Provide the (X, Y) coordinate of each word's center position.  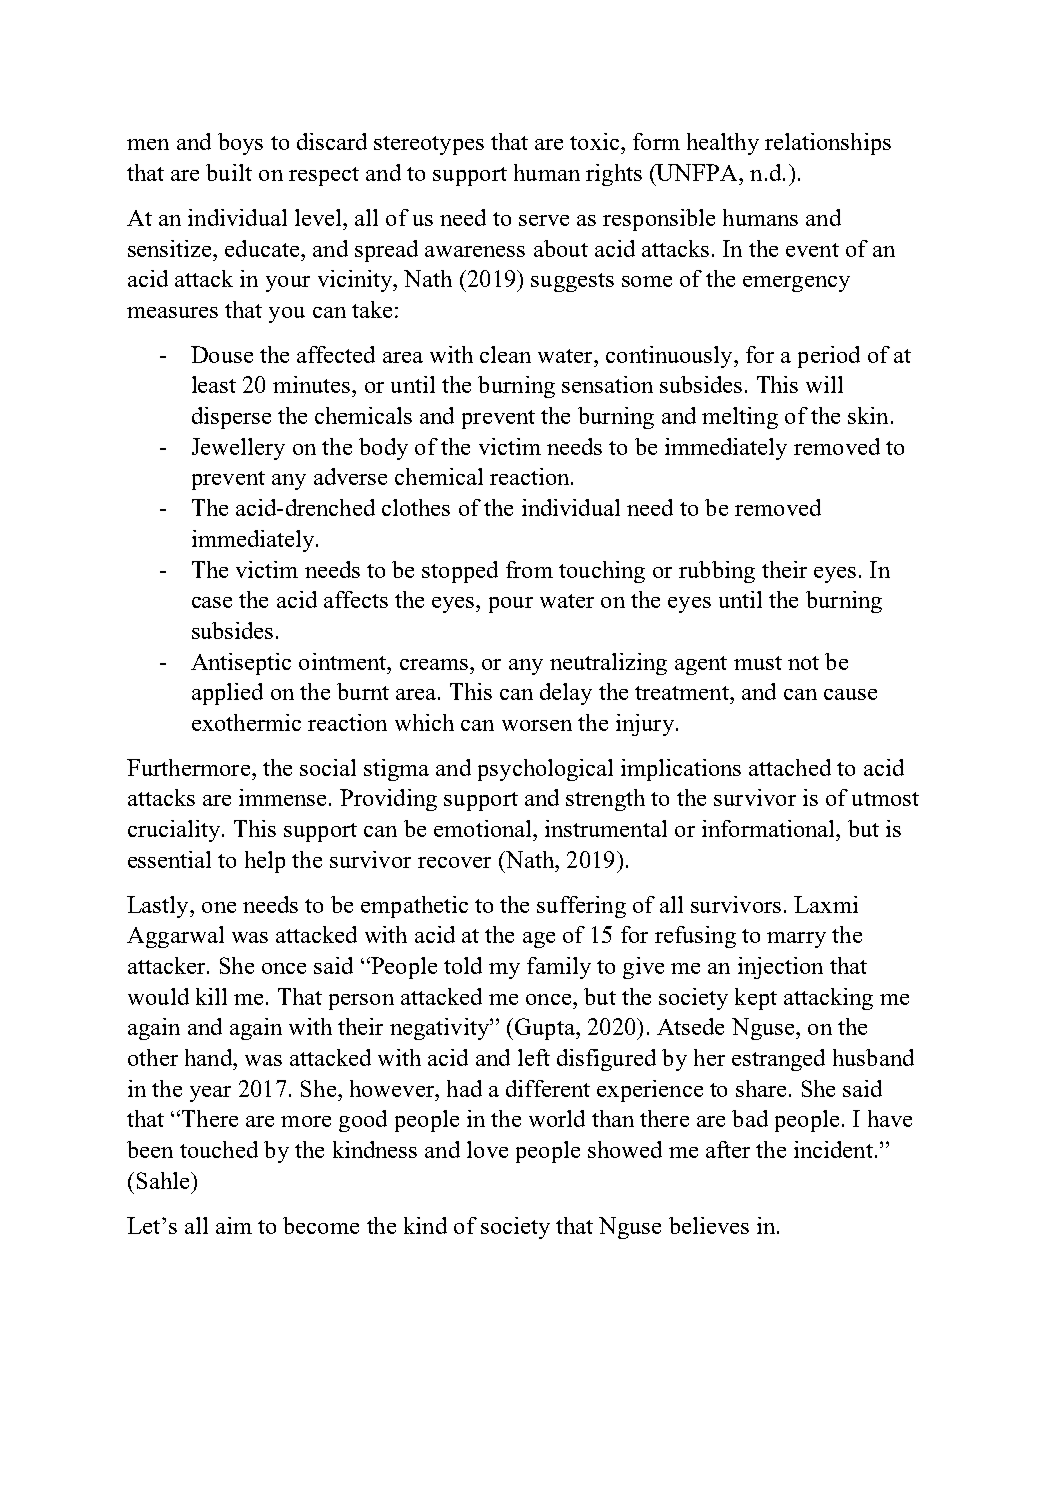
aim (234, 1225)
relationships (828, 144)
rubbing (717, 572)
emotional (484, 828)
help (265, 862)
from (529, 569)
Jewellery (238, 449)
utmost (885, 799)
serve (544, 220)
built (229, 172)
